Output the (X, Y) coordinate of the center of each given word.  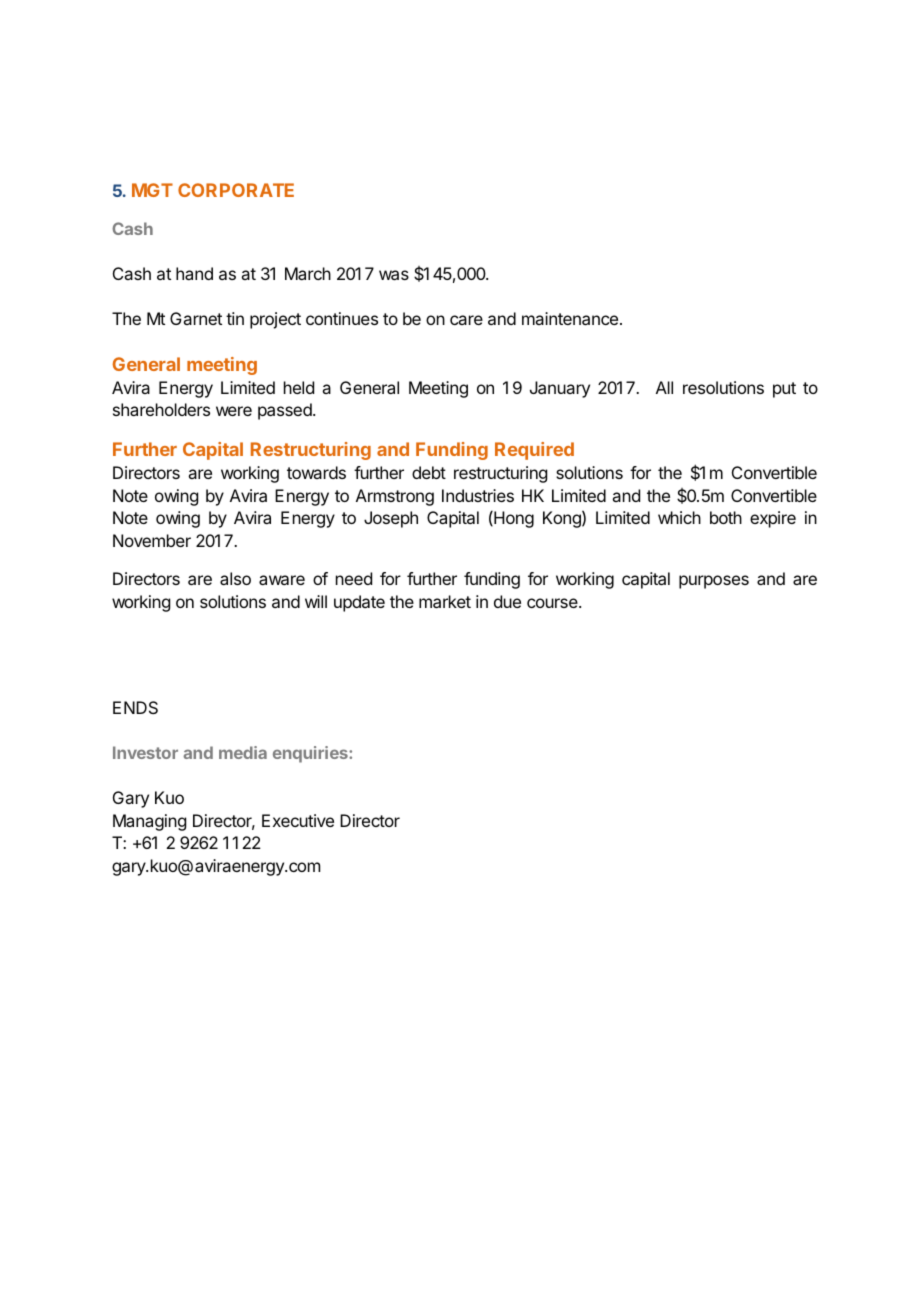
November (152, 540)
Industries (478, 495)
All (664, 387)
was (394, 275)
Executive (298, 820)
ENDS (135, 707)
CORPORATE (236, 190)
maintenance (570, 318)
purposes (714, 582)
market (445, 601)
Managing (149, 822)
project (275, 320)
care (466, 320)
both (726, 517)
